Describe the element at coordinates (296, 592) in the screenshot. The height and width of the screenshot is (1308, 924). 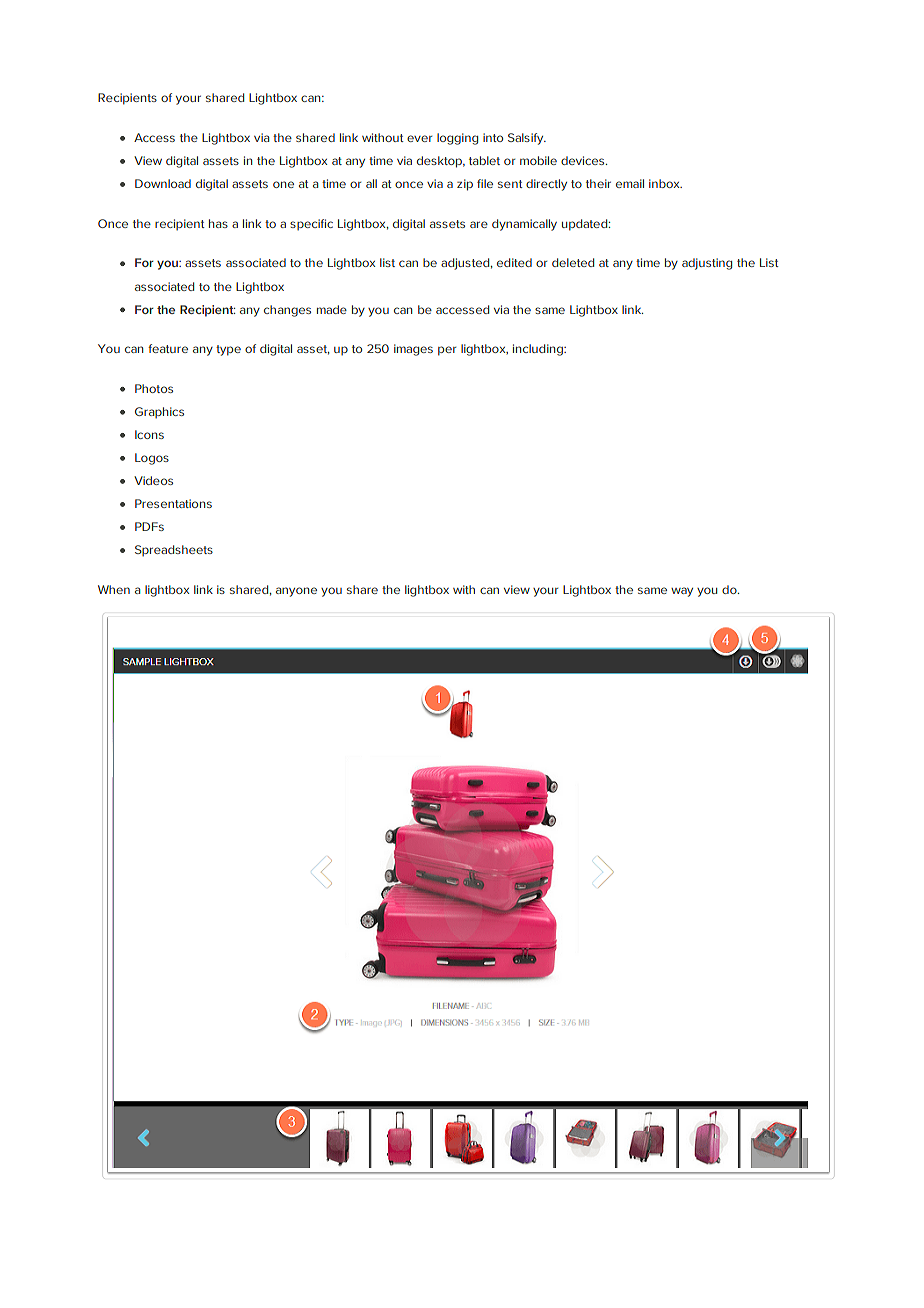
I see `anyone` at that location.
